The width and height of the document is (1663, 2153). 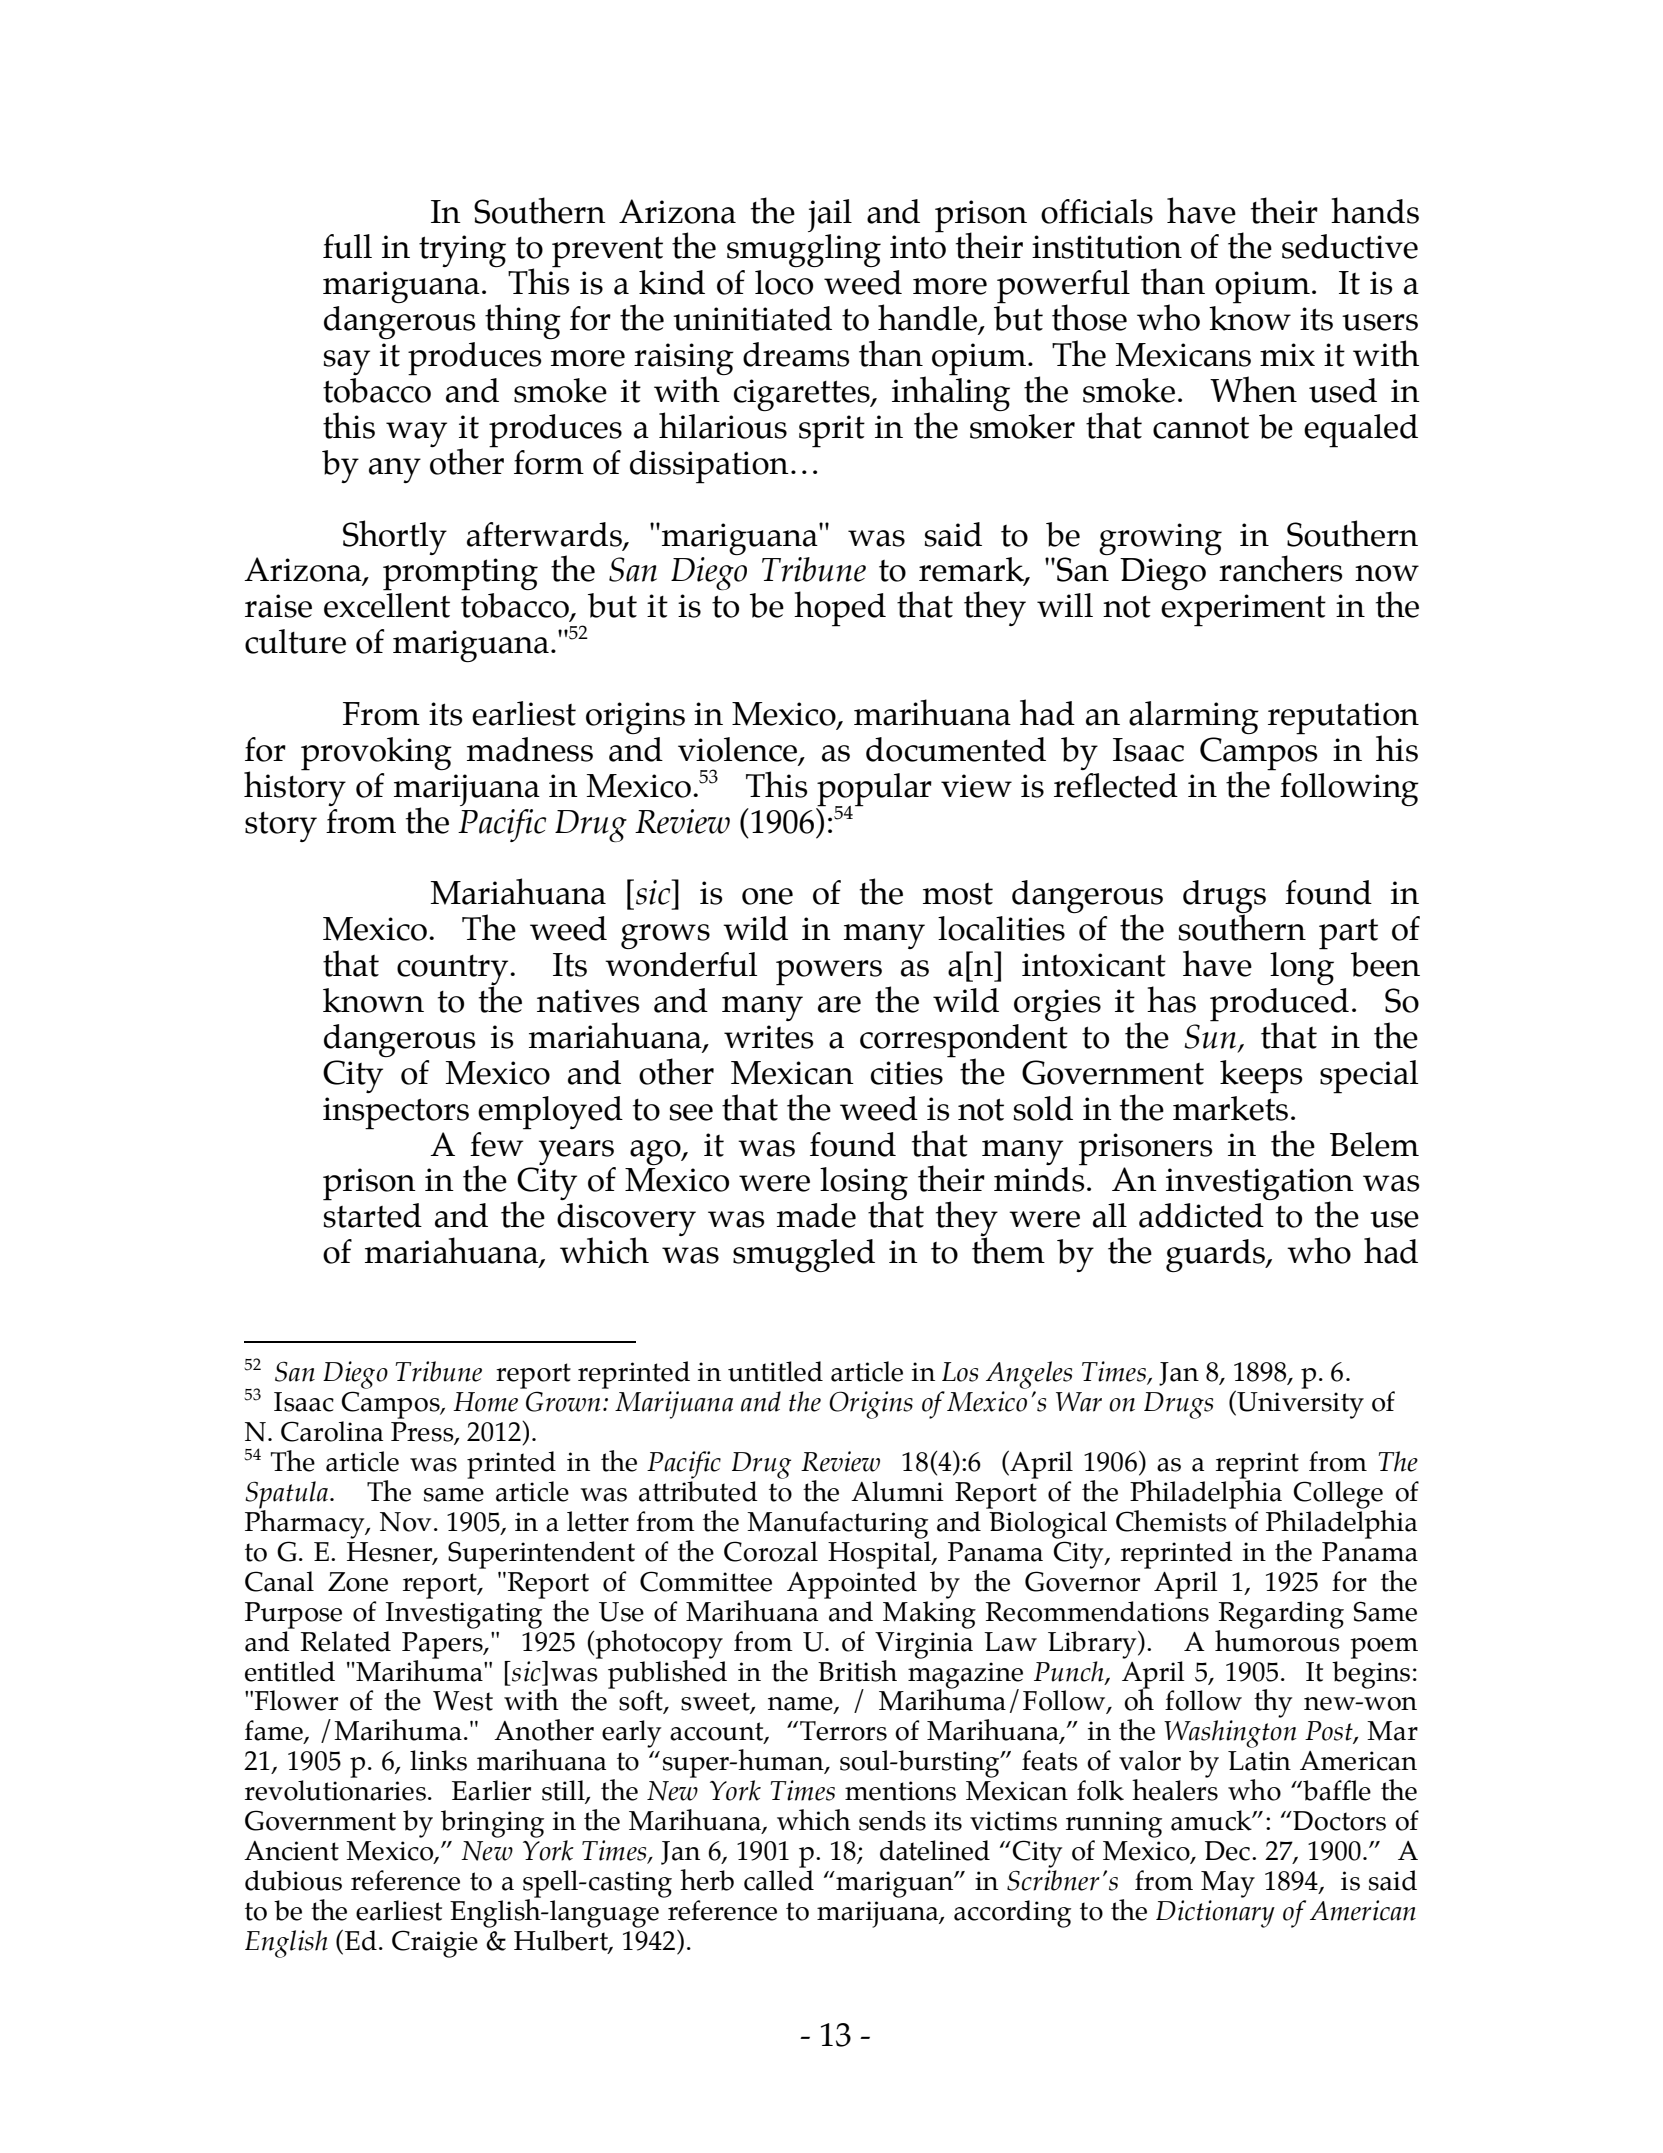 I want to click on bringing, so click(x=492, y=1824).
